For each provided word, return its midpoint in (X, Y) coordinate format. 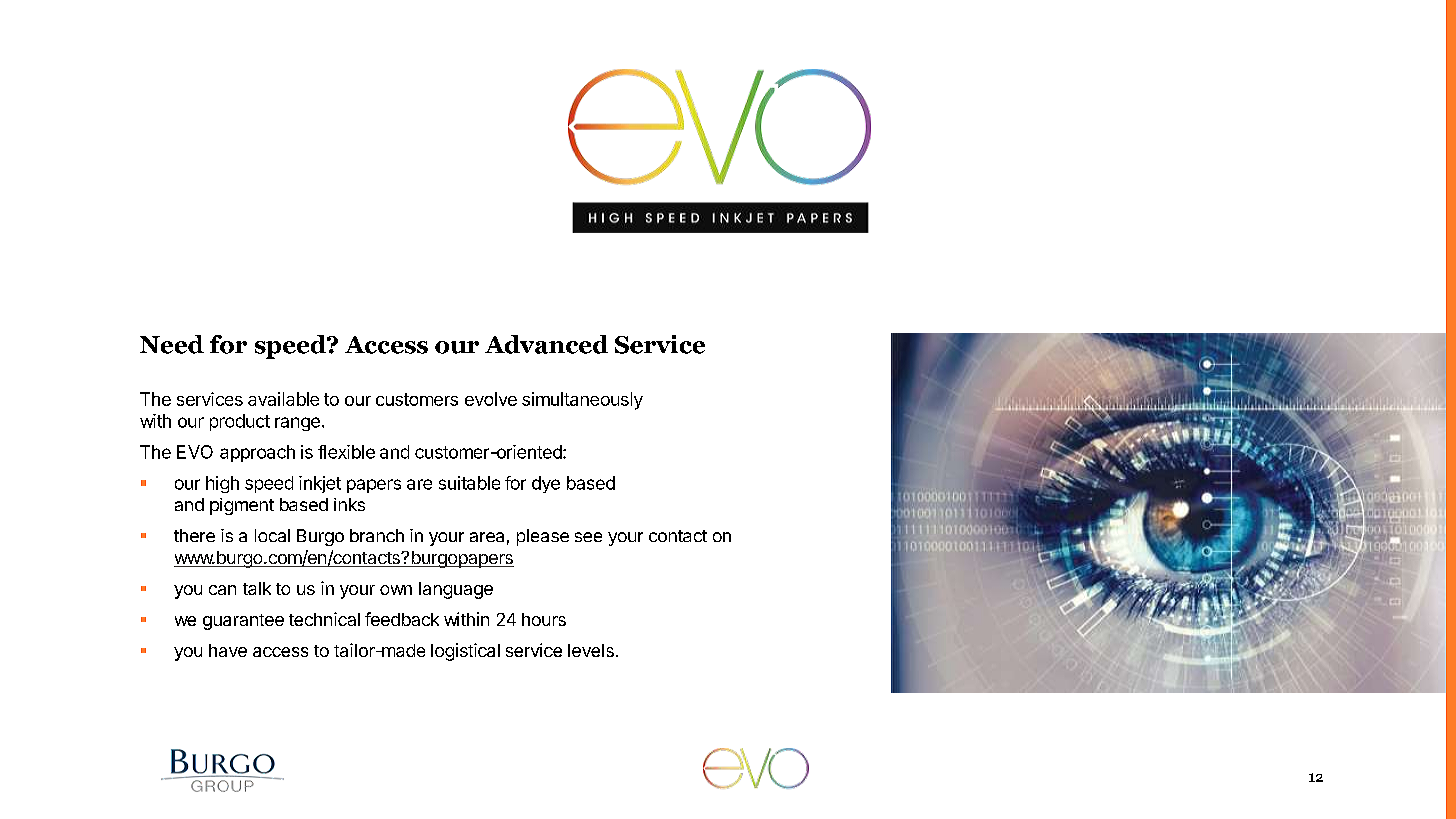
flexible (346, 452)
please (543, 537)
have (228, 650)
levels (591, 650)
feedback (402, 619)
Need (172, 344)
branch (377, 535)
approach (257, 453)
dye (546, 484)
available (283, 399)
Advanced (546, 344)
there (194, 535)
